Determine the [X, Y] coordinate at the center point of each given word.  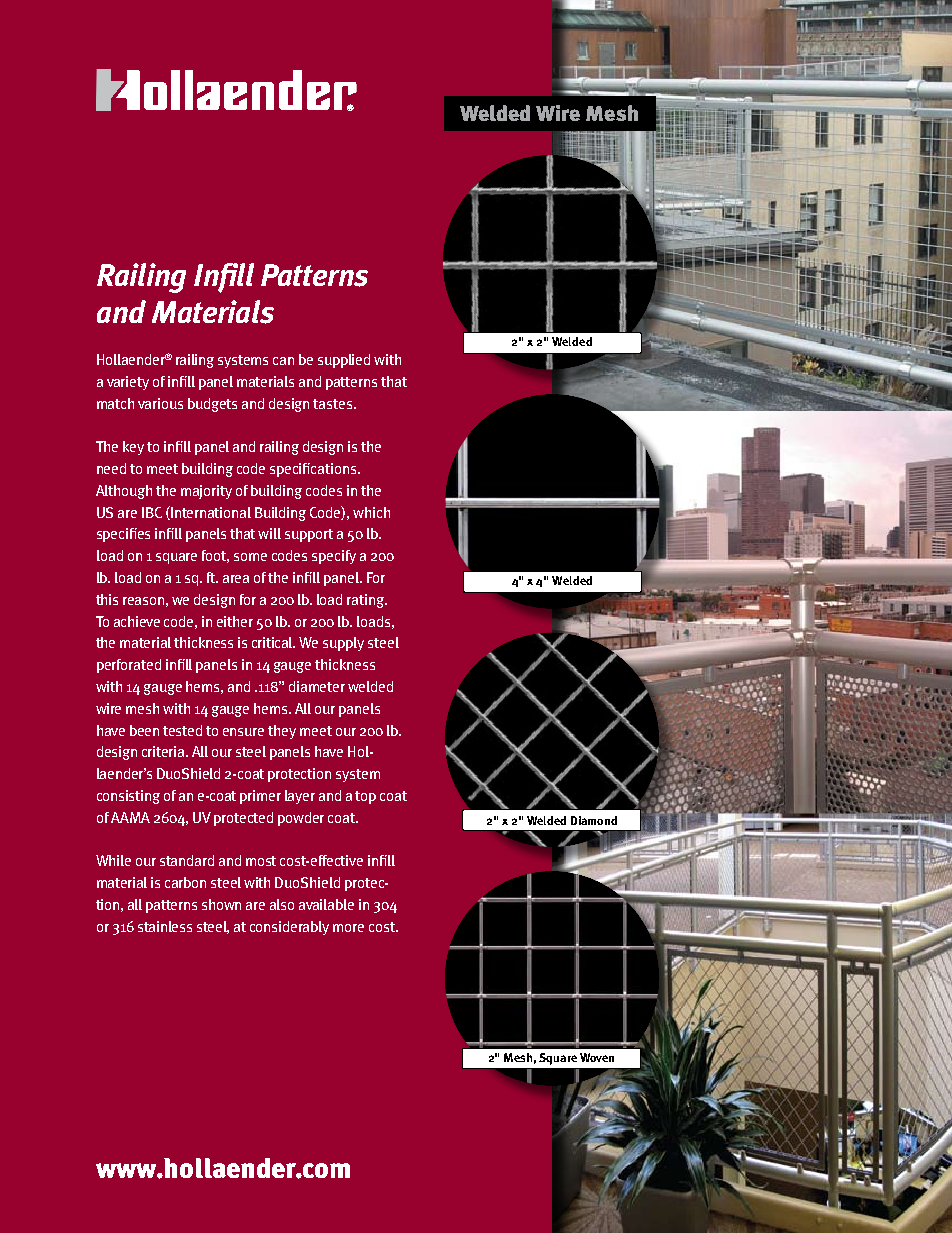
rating [367, 601]
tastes [334, 404]
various [160, 403]
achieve [137, 621]
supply [343, 644]
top [365, 797]
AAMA [130, 817]
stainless [165, 926]
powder [301, 819]
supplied [344, 361]
